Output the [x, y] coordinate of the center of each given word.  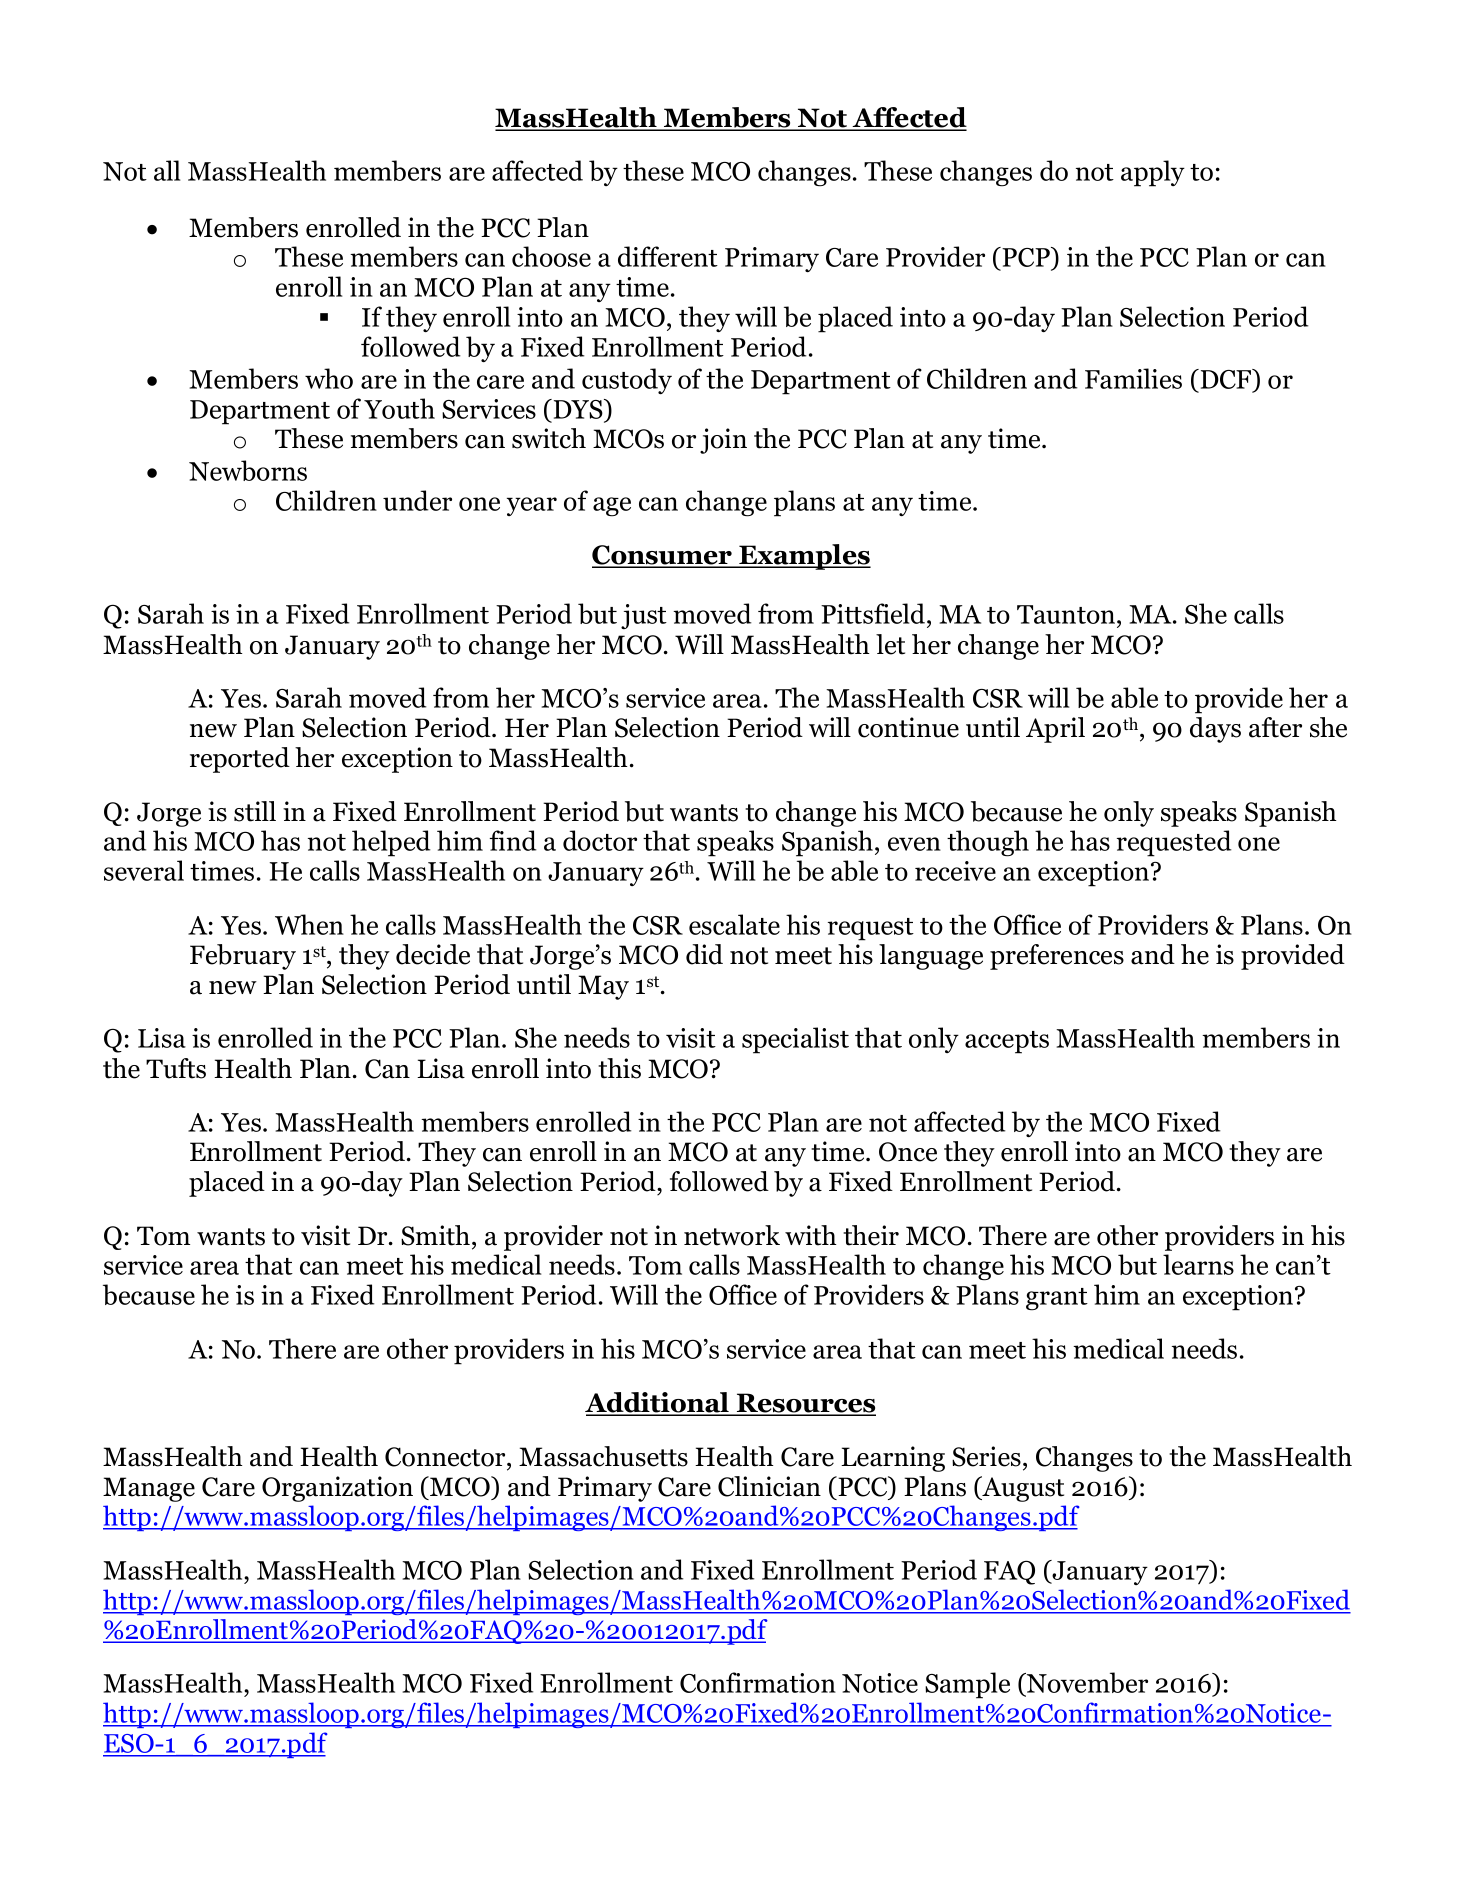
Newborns [248, 470]
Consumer [663, 556]
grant [1057, 1299]
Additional [658, 1403]
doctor [600, 840]
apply [1153, 173]
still [255, 811]
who [329, 378]
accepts [1007, 1042]
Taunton [1067, 616]
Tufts [176, 1068]
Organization [337, 1489]
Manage [149, 1489]
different [668, 256]
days [1215, 730]
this [619, 1068]
